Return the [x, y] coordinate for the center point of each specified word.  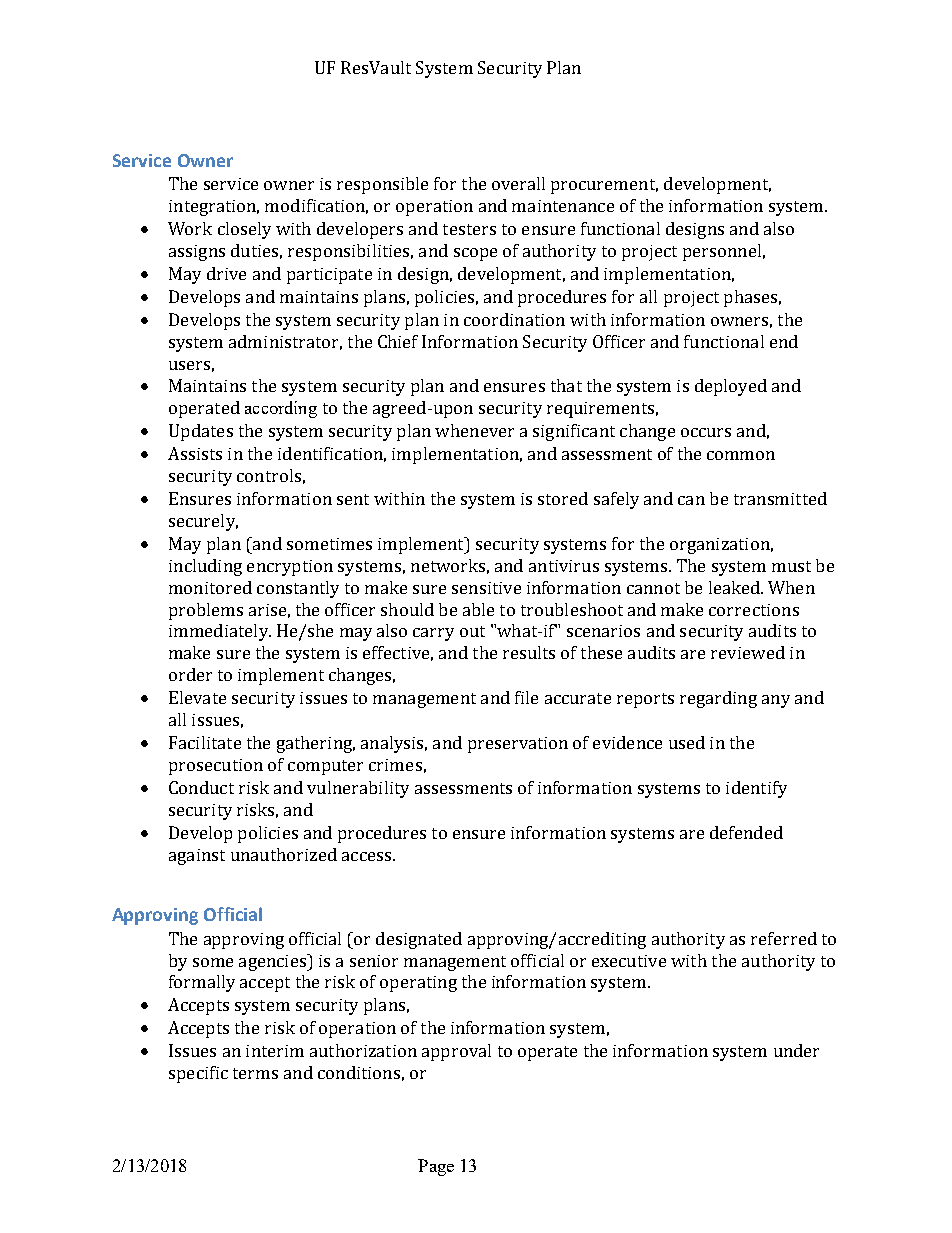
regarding [718, 699]
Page [436, 1167]
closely [244, 230]
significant [574, 432]
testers [469, 229]
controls [269, 475]
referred [784, 938]
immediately [219, 632]
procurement [604, 186]
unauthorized [284, 854]
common [741, 455]
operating [418, 984]
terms [255, 1073]
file [526, 697]
